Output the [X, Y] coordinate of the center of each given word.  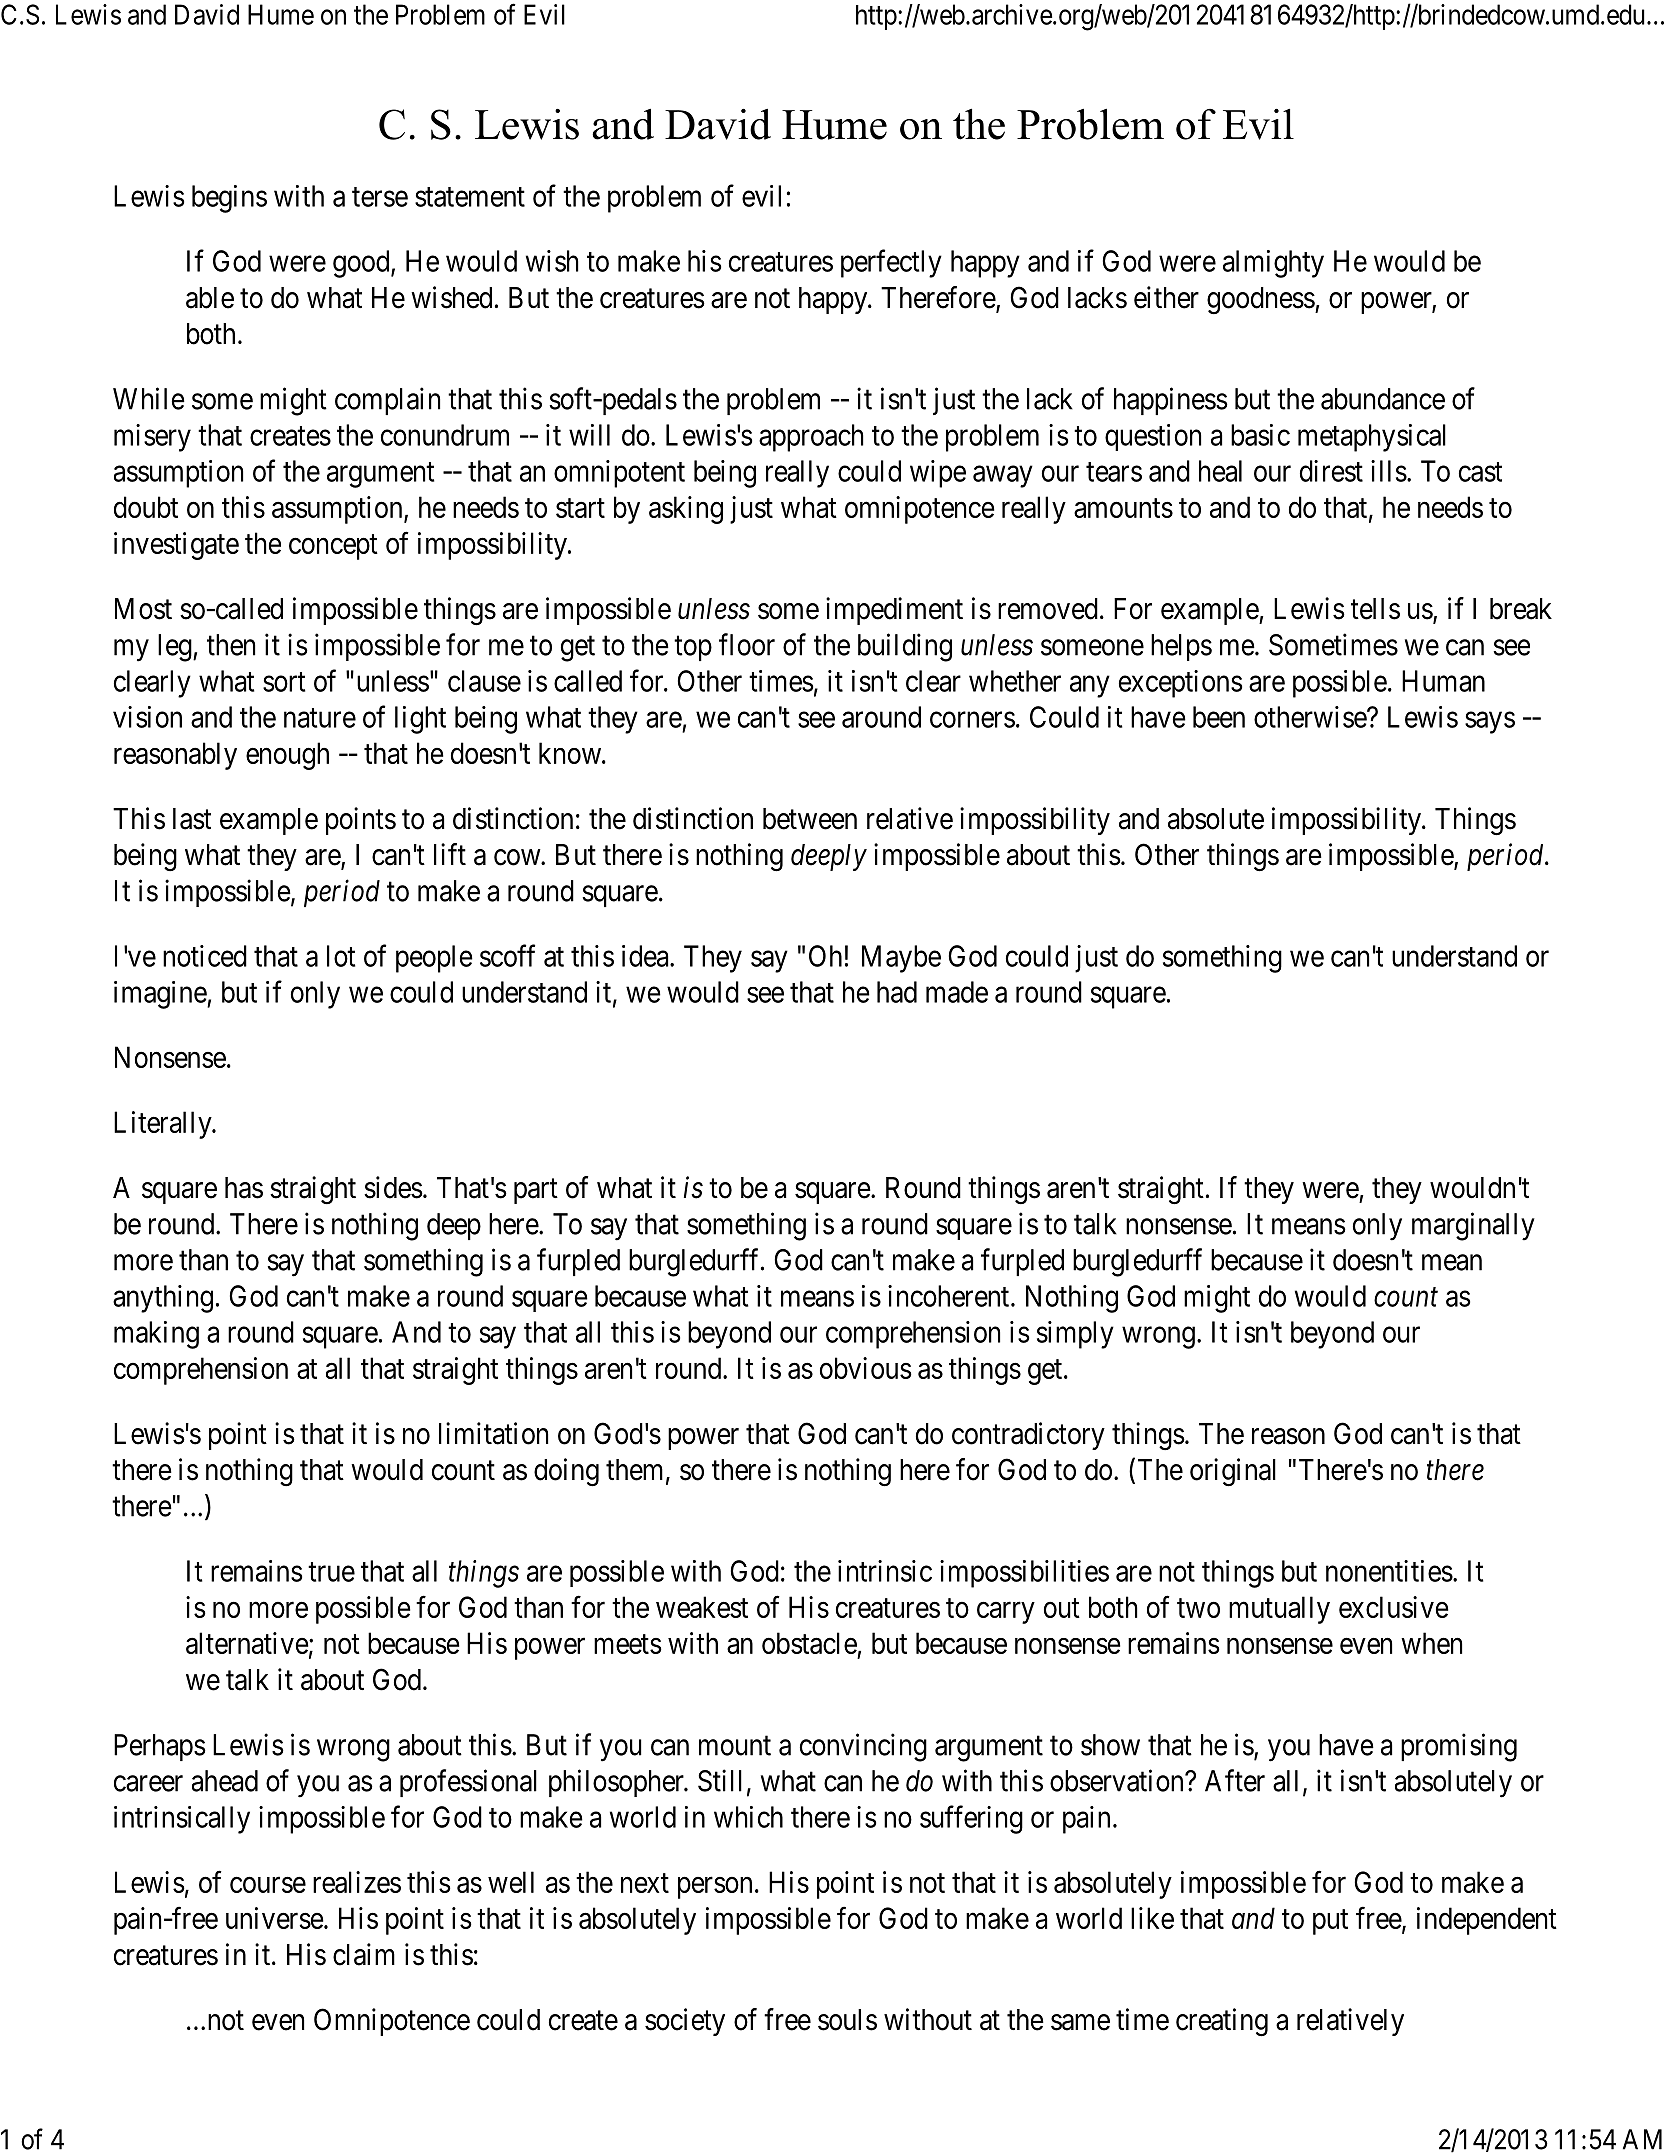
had [897, 992]
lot [341, 956]
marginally [1473, 1226]
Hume [281, 14]
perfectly [891, 263]
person [715, 1888]
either [1166, 297]
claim [364, 1954]
